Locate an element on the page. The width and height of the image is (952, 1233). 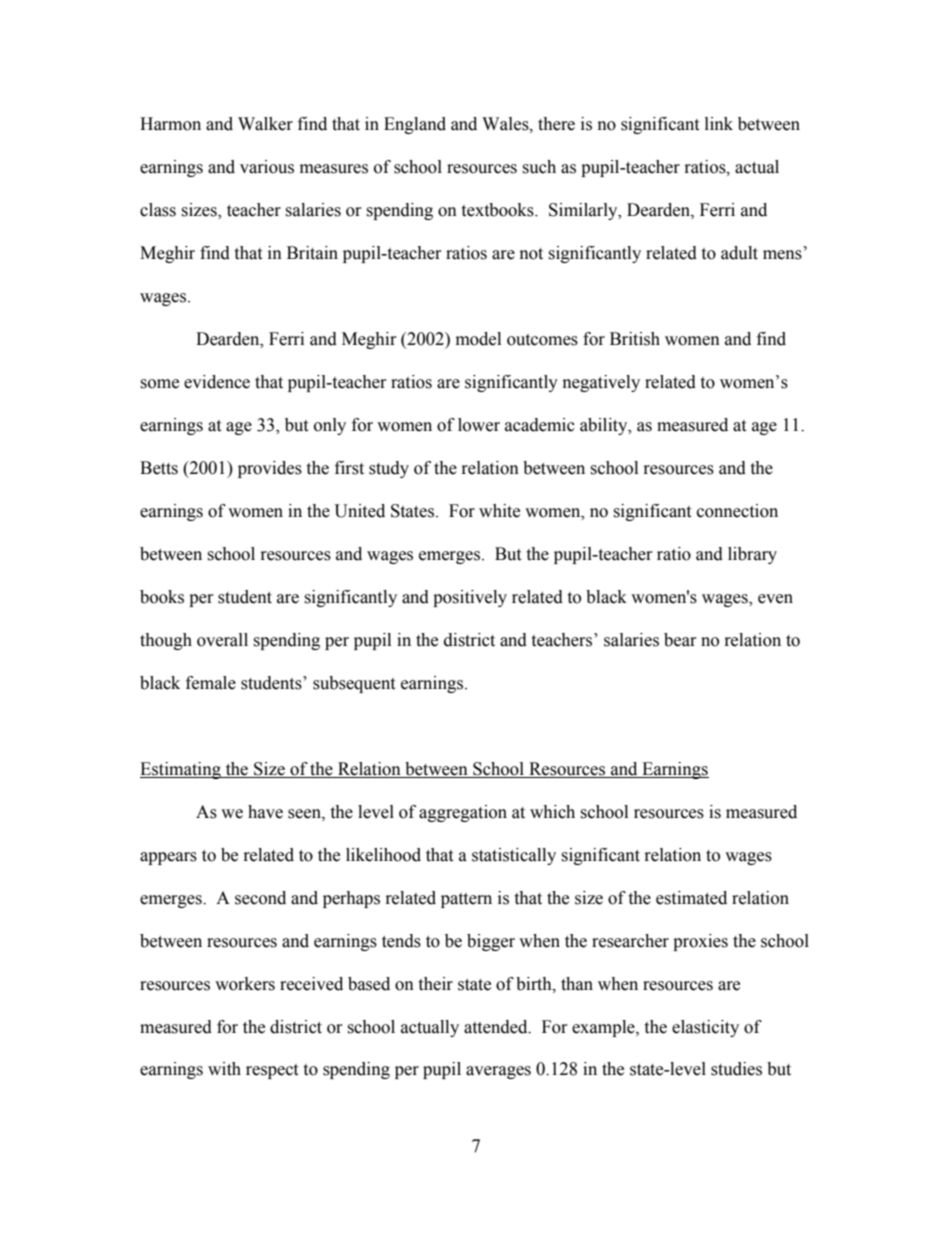
aggregation is located at coordinates (463, 813).
